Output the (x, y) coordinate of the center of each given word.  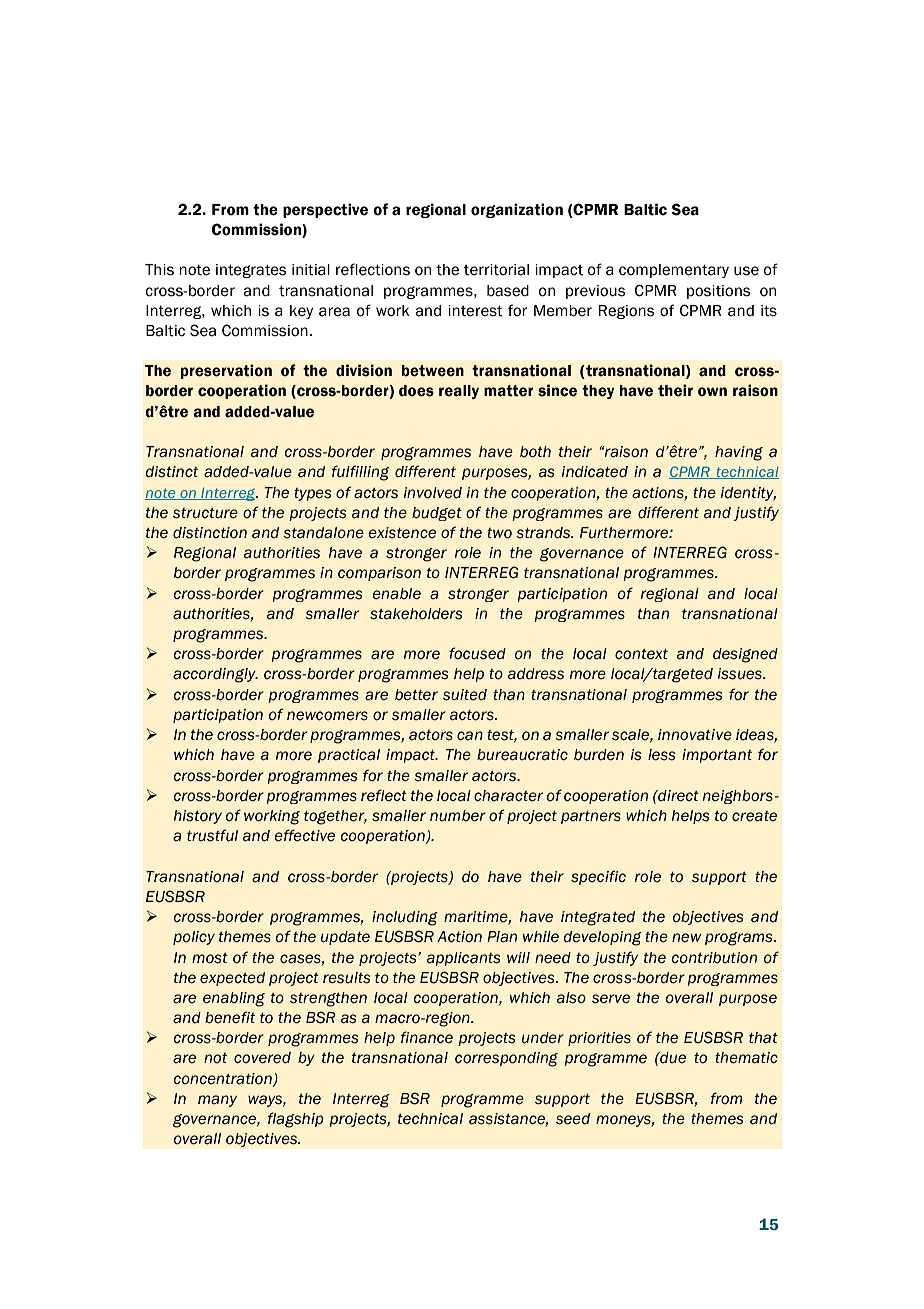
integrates (251, 271)
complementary (674, 271)
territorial (496, 270)
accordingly (215, 675)
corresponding (506, 1059)
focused (477, 653)
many (217, 1101)
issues (741, 674)
